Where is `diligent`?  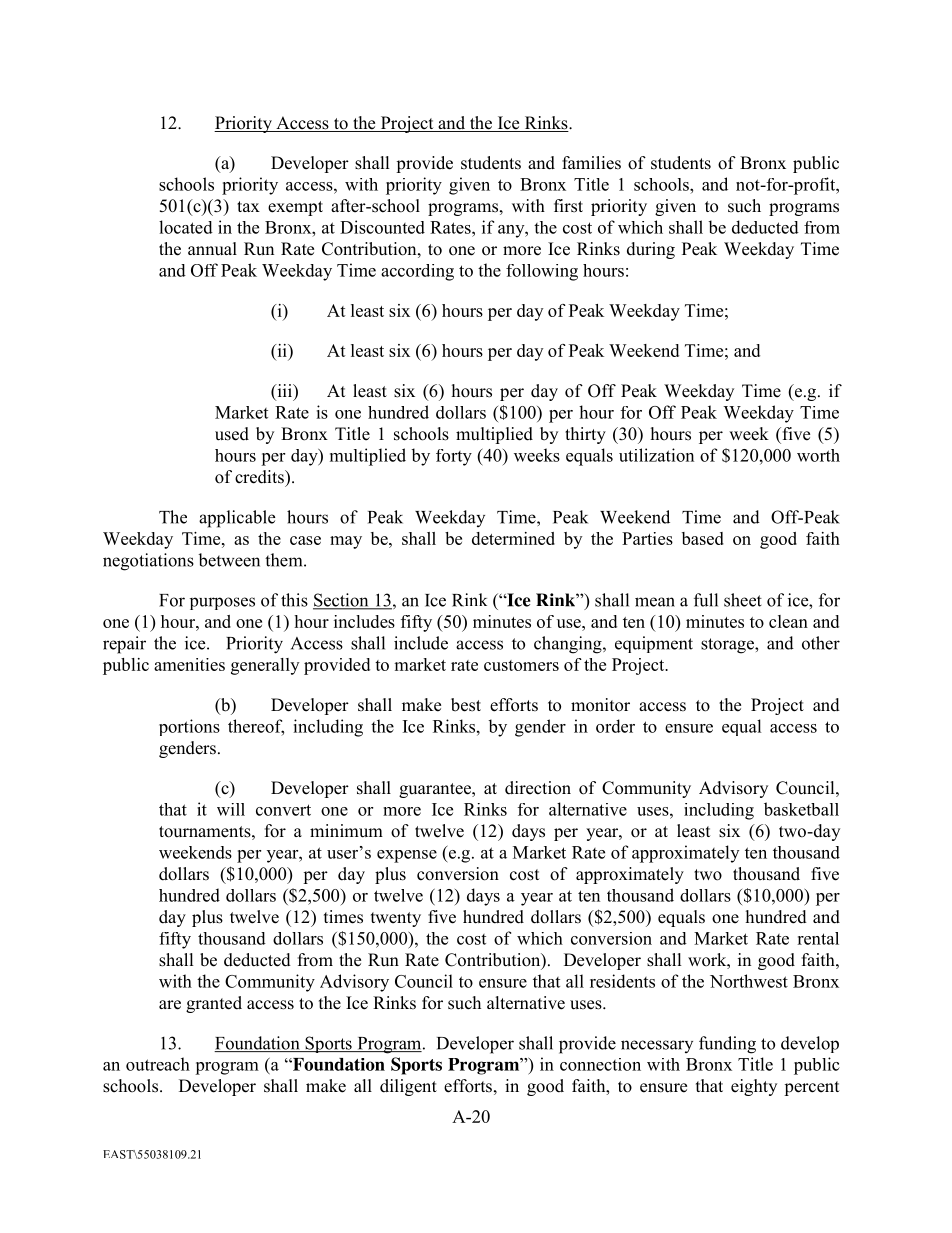
diligent is located at coordinates (408, 1087).
